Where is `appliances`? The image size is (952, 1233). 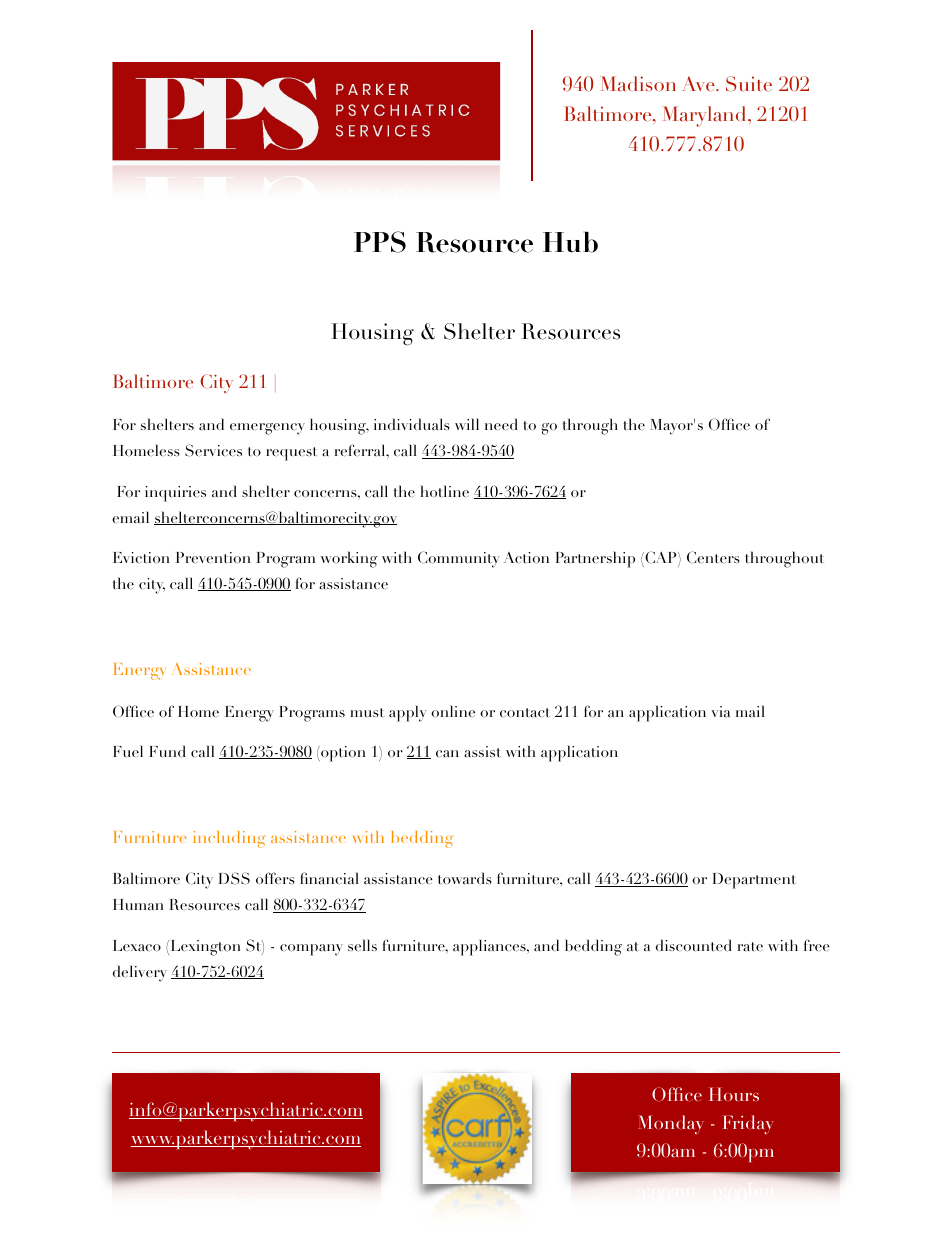 appliances is located at coordinates (490, 947).
